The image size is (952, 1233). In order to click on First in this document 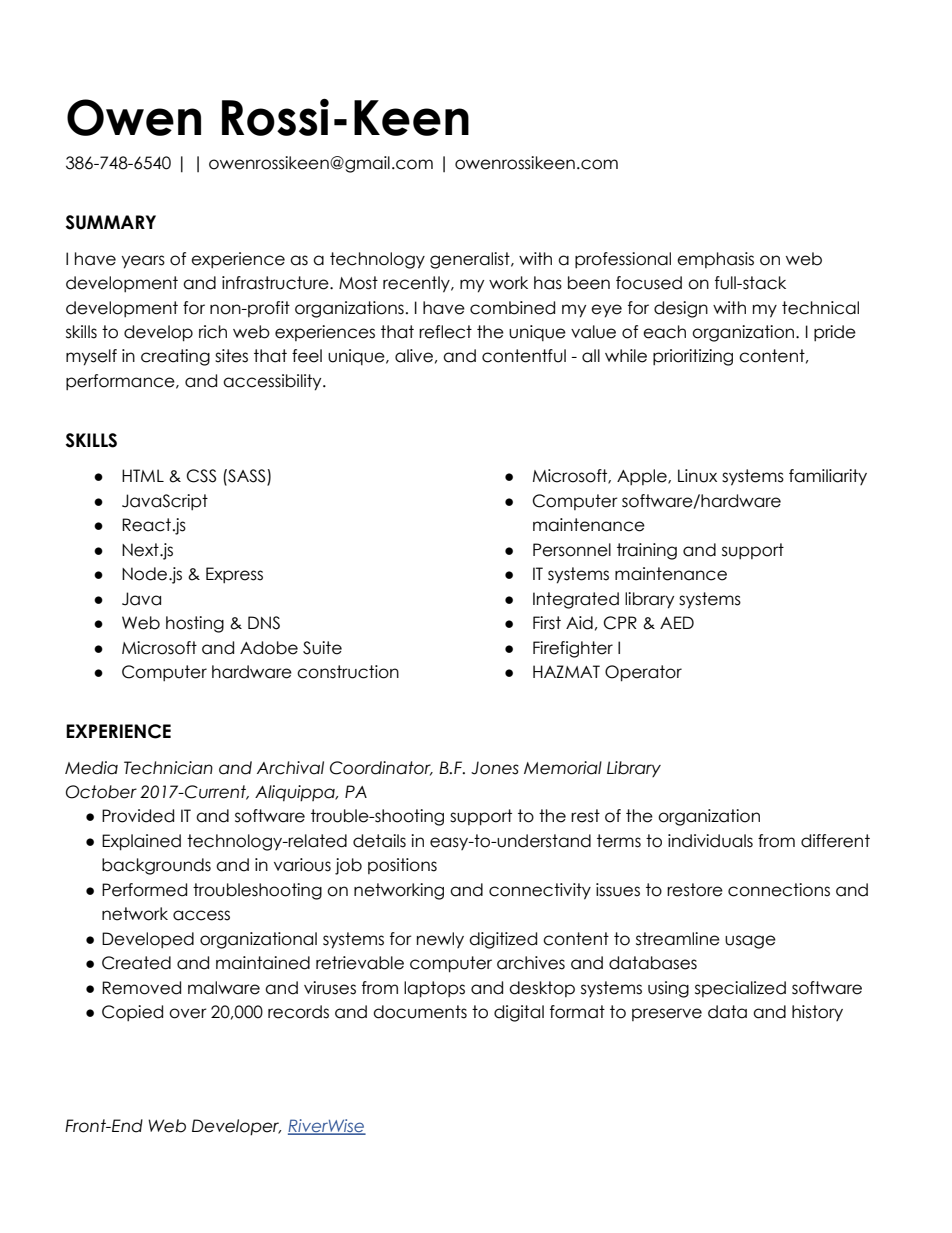, I will do `click(547, 623)`.
